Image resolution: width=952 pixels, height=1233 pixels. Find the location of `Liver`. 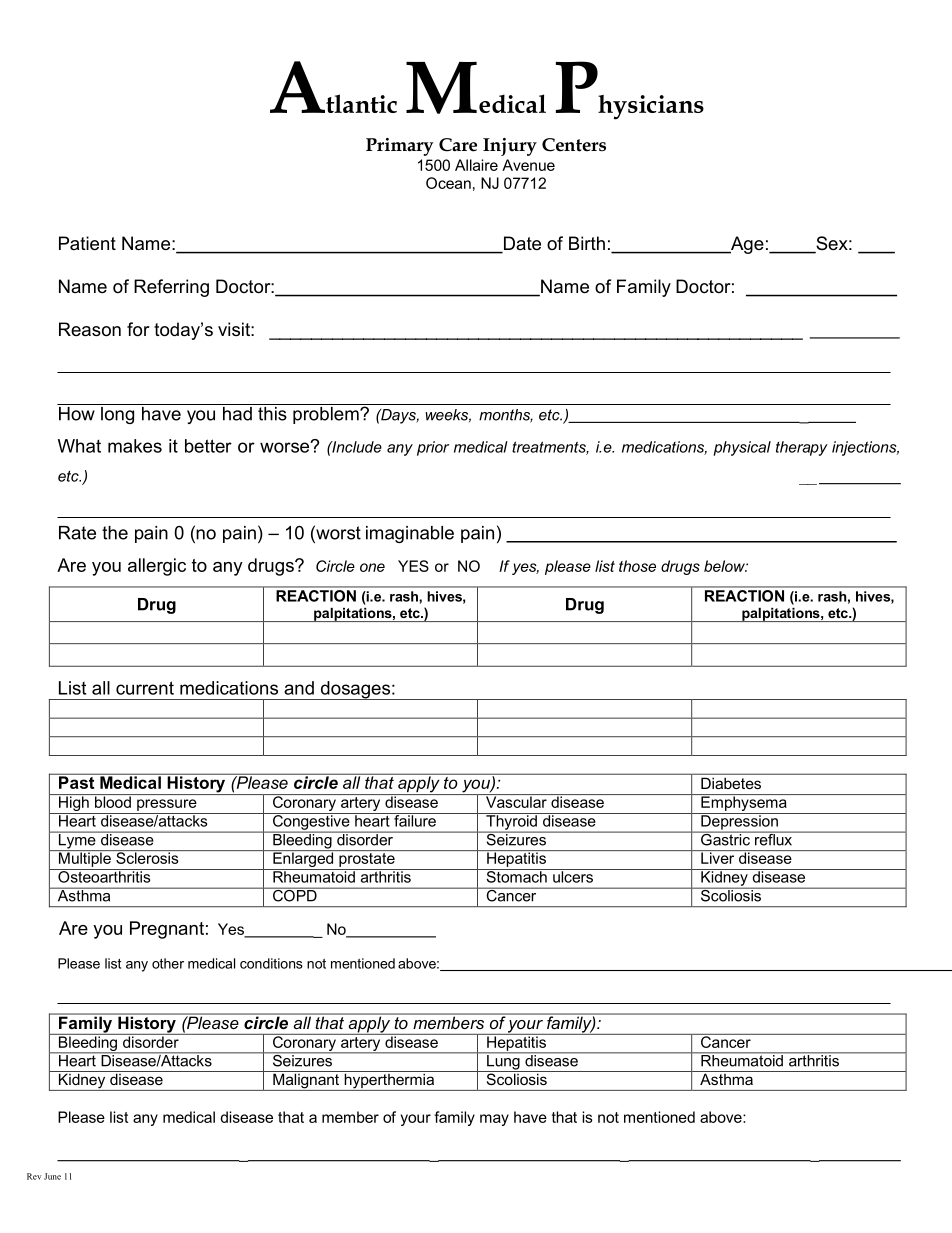

Liver is located at coordinates (718, 857).
